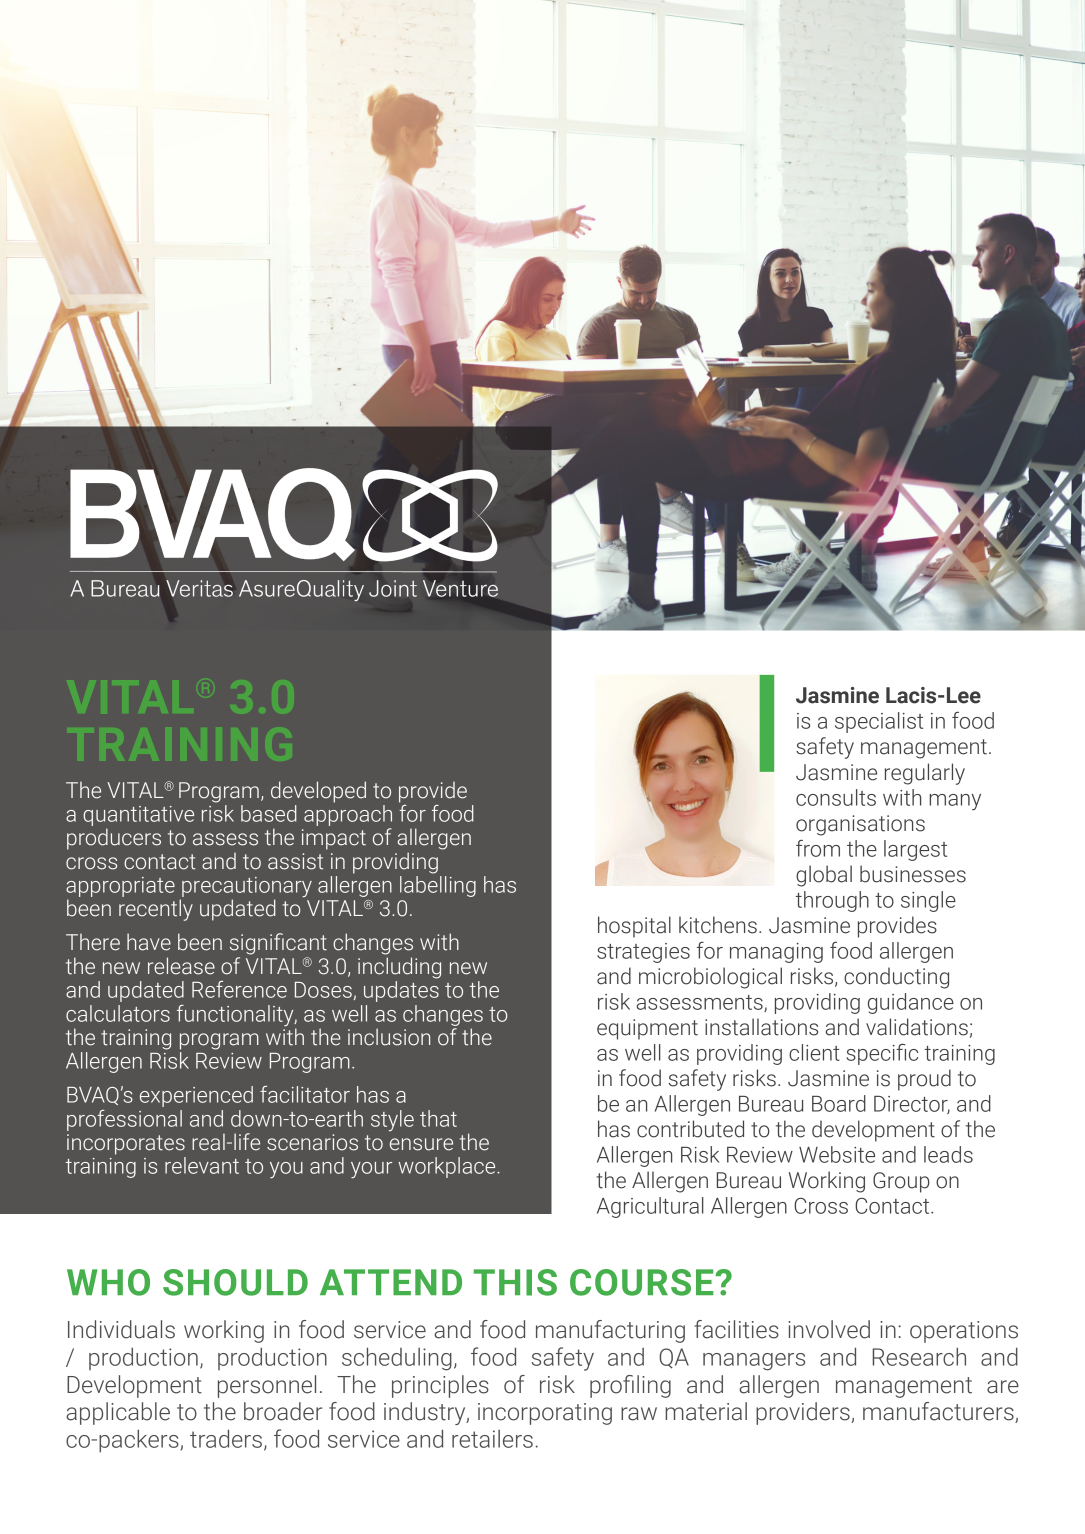  What do you see at coordinates (879, 722) in the screenshot?
I see `specialist` at bounding box center [879, 722].
